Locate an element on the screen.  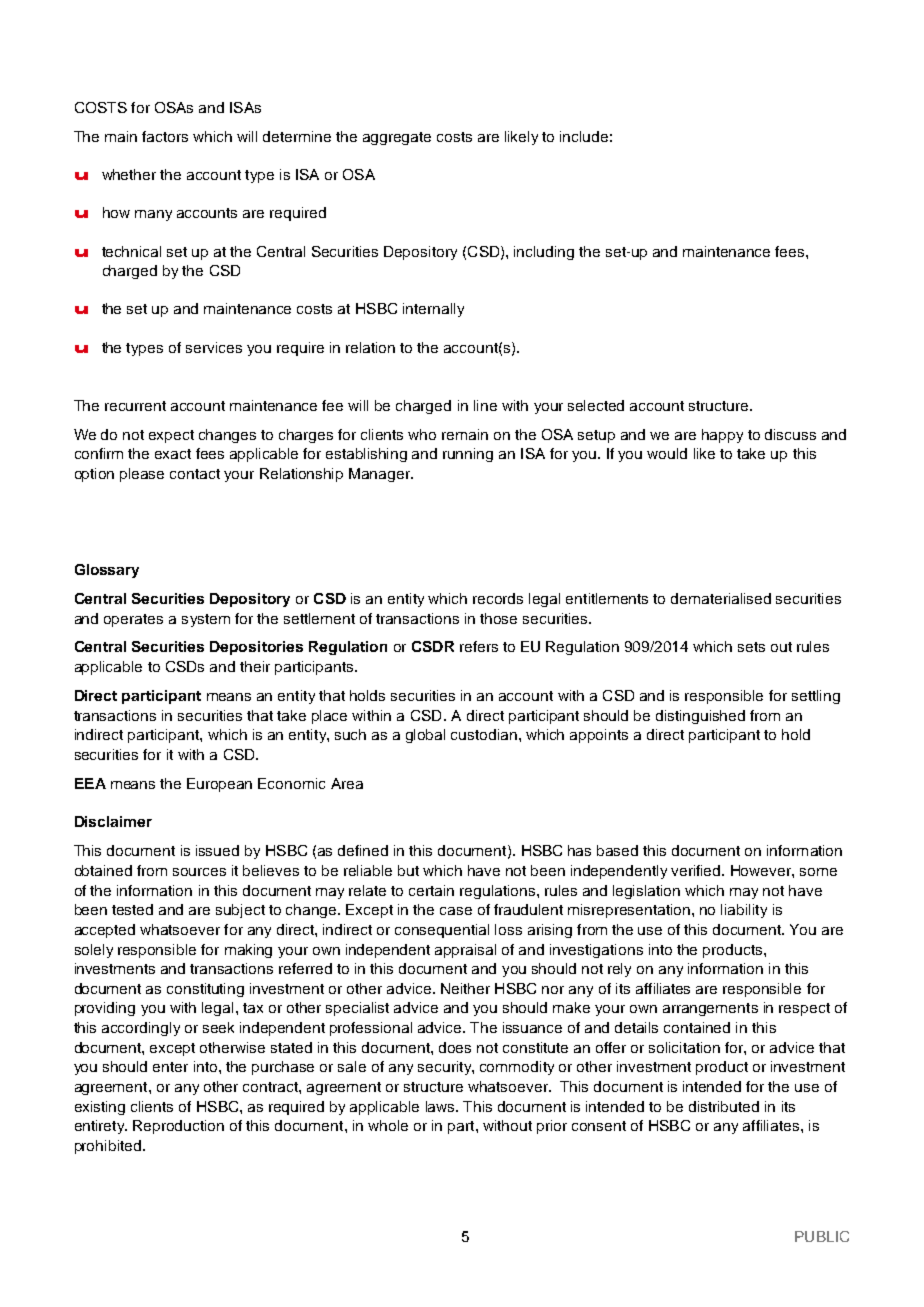
prohibited is located at coordinates (108, 1147).
